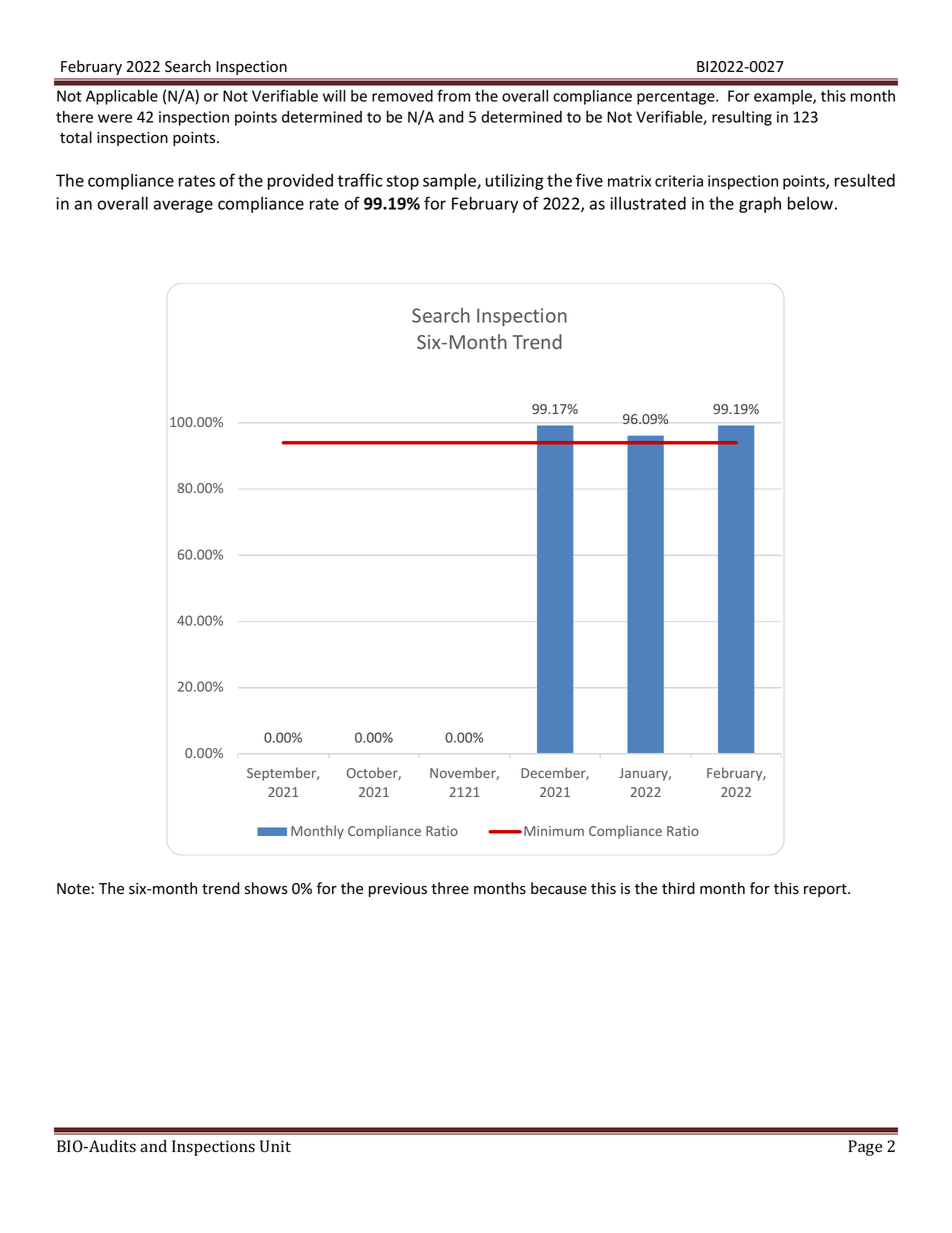 The height and width of the image is (1233, 952). I want to click on from, so click(453, 95).
